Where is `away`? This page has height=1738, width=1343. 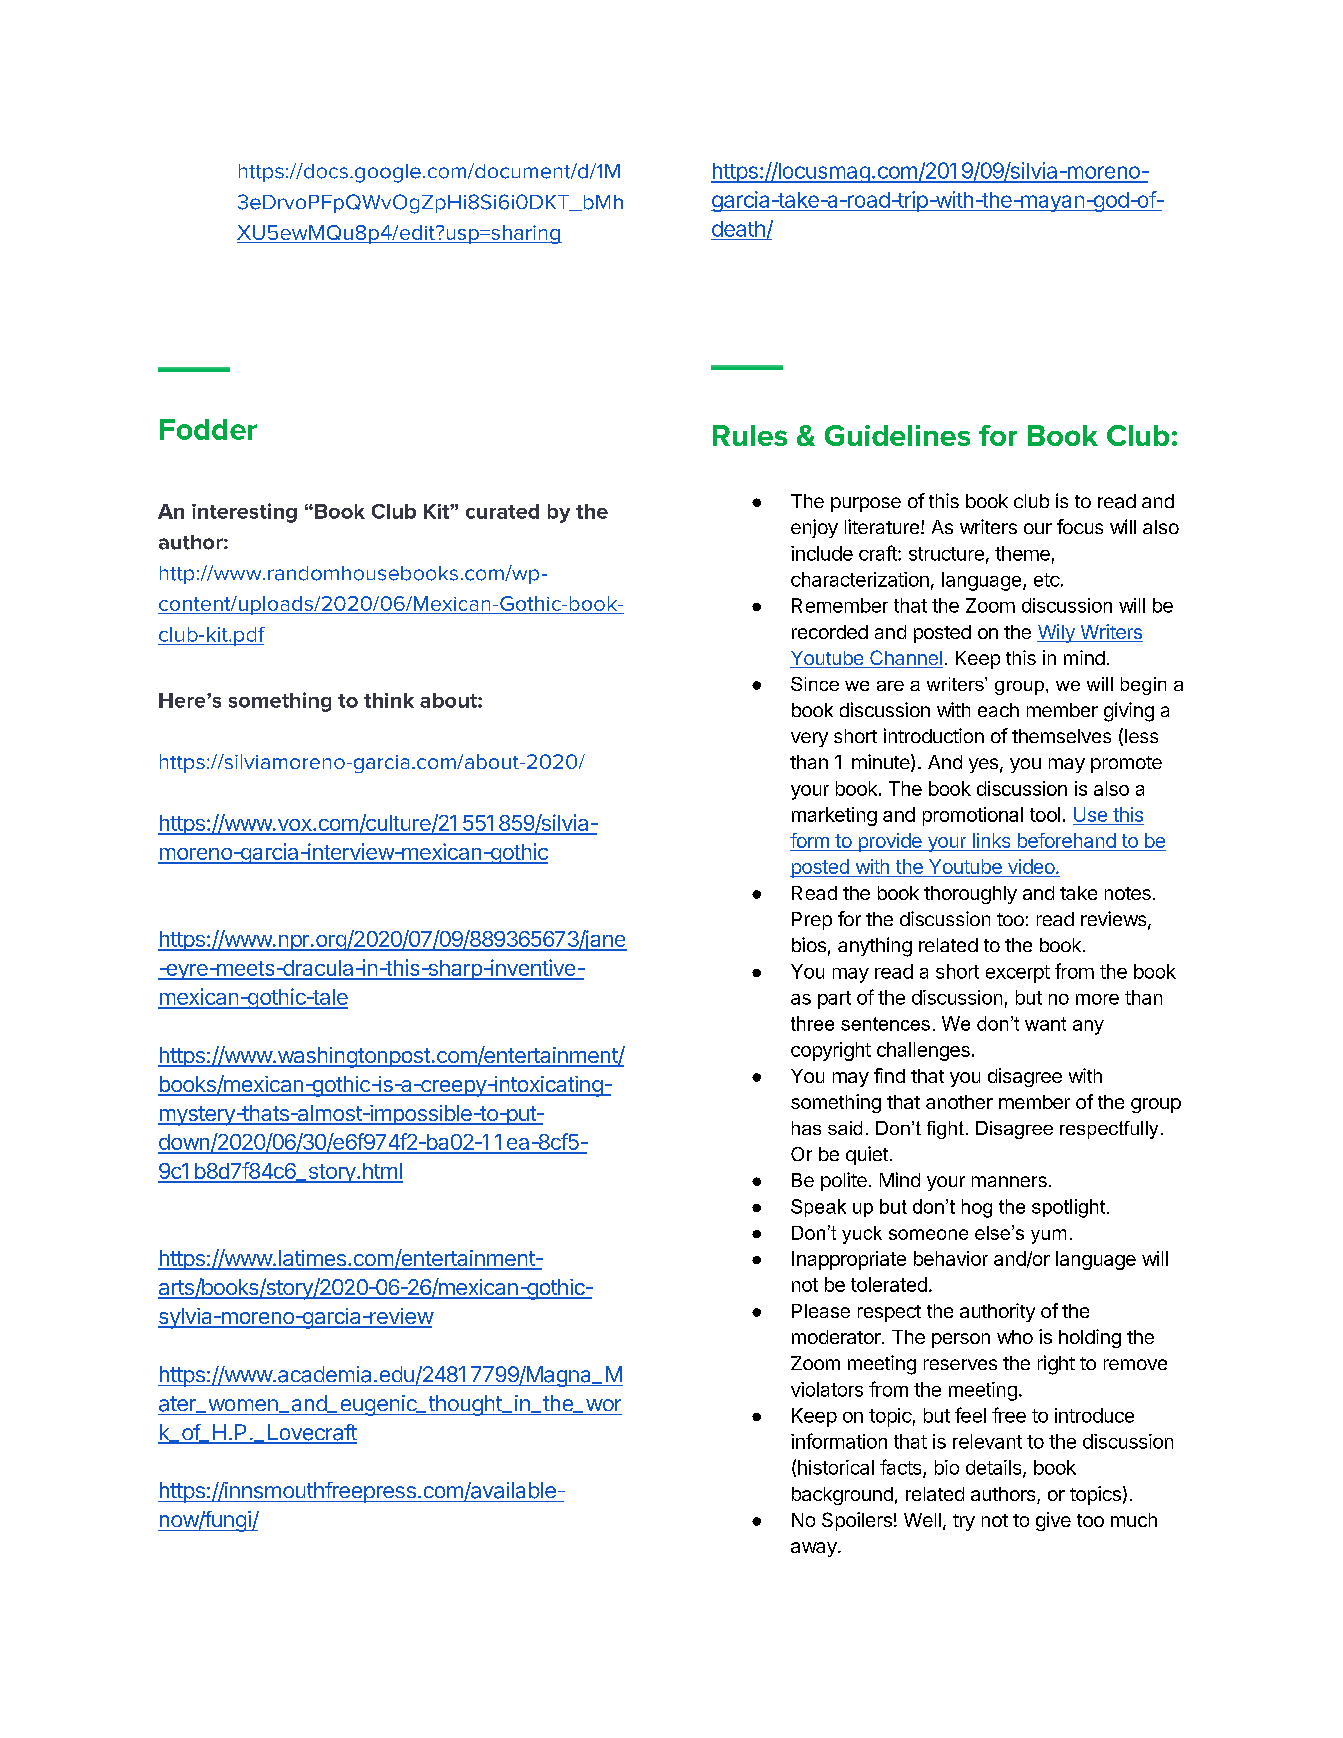 away is located at coordinates (815, 1549).
